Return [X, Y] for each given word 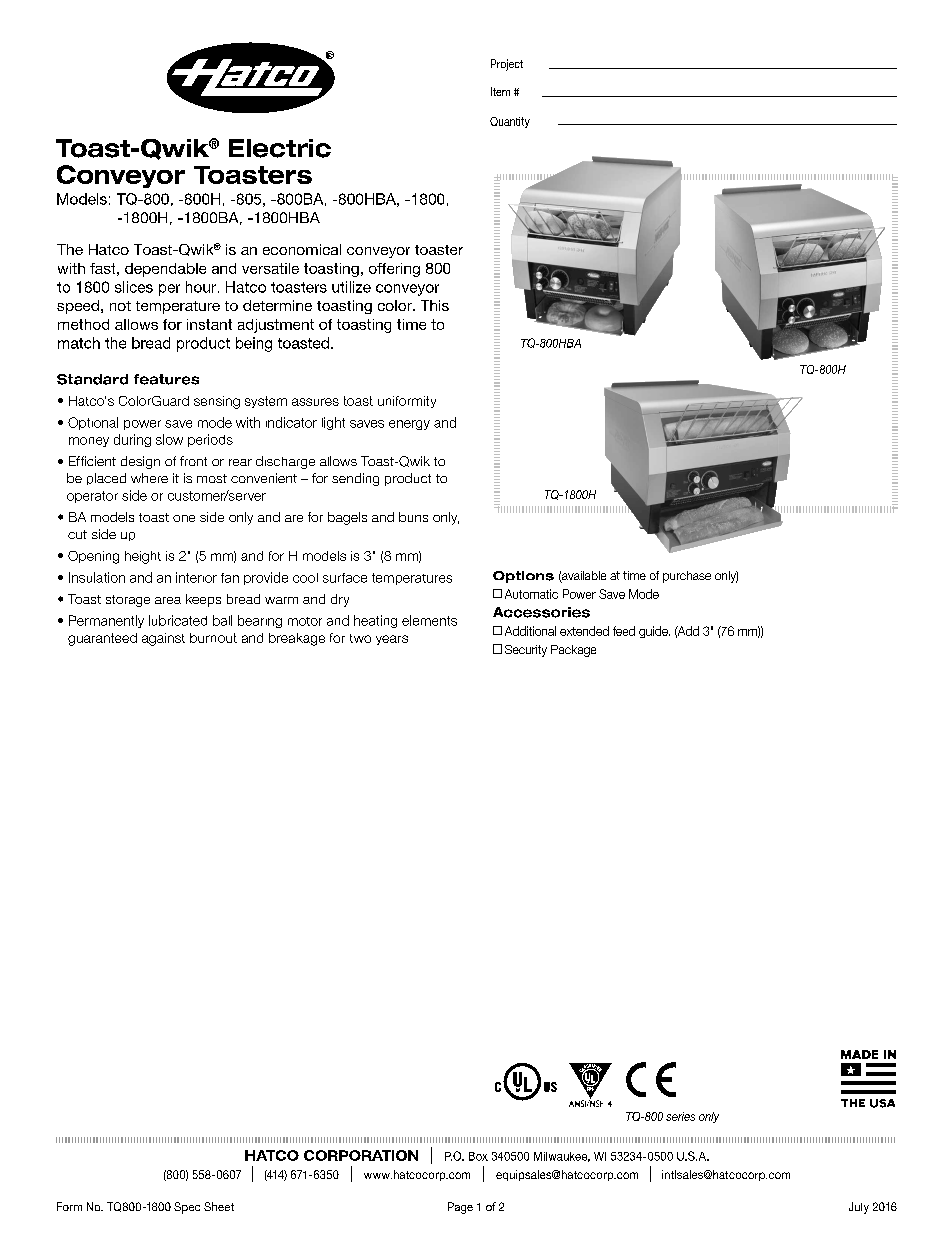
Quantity [510, 122]
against [163, 639]
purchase [687, 577]
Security [526, 651]
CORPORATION [361, 1155]
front [193, 461]
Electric [280, 148]
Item [500, 91]
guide [654, 632]
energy [409, 425]
